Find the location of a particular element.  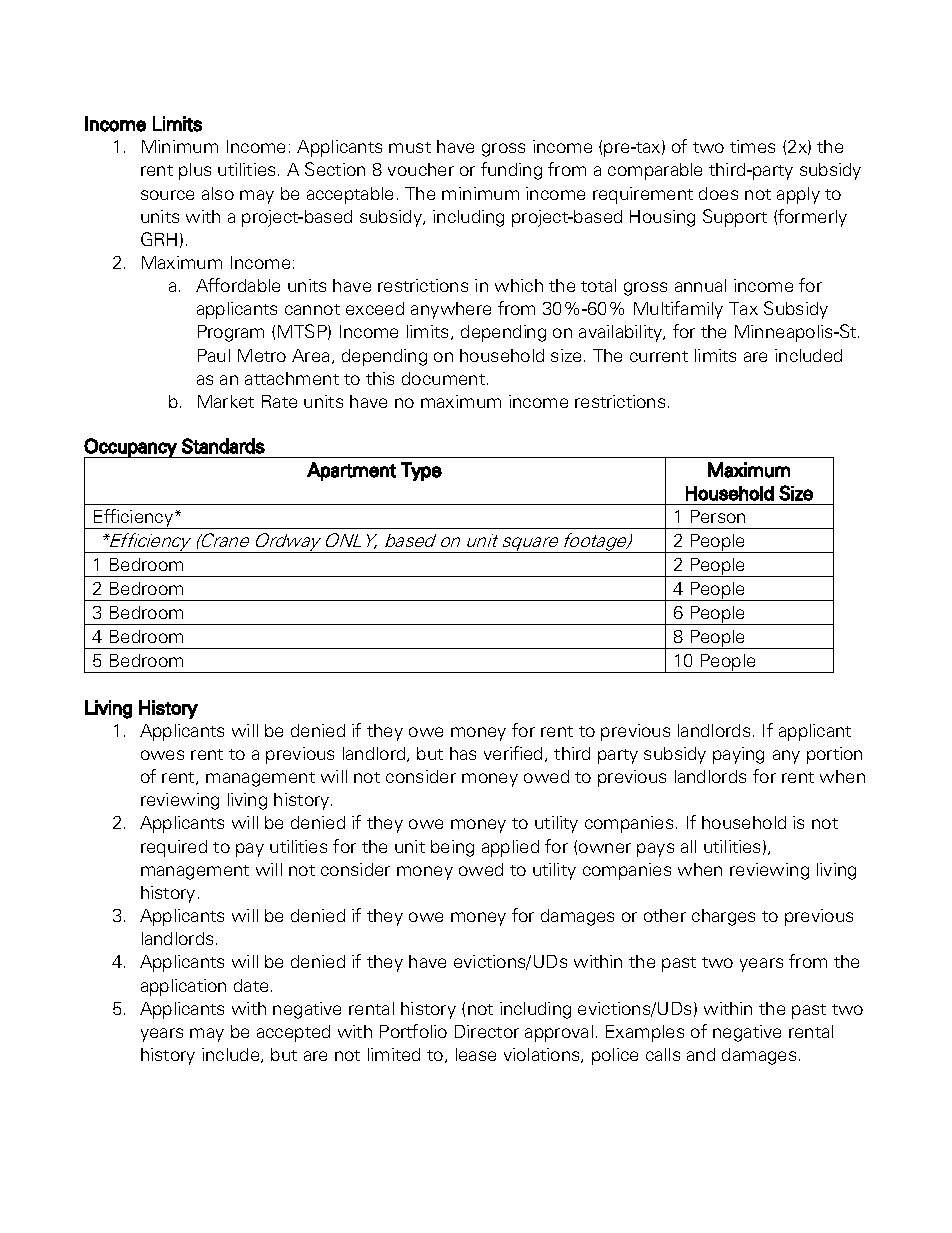

application is located at coordinates (183, 987).
